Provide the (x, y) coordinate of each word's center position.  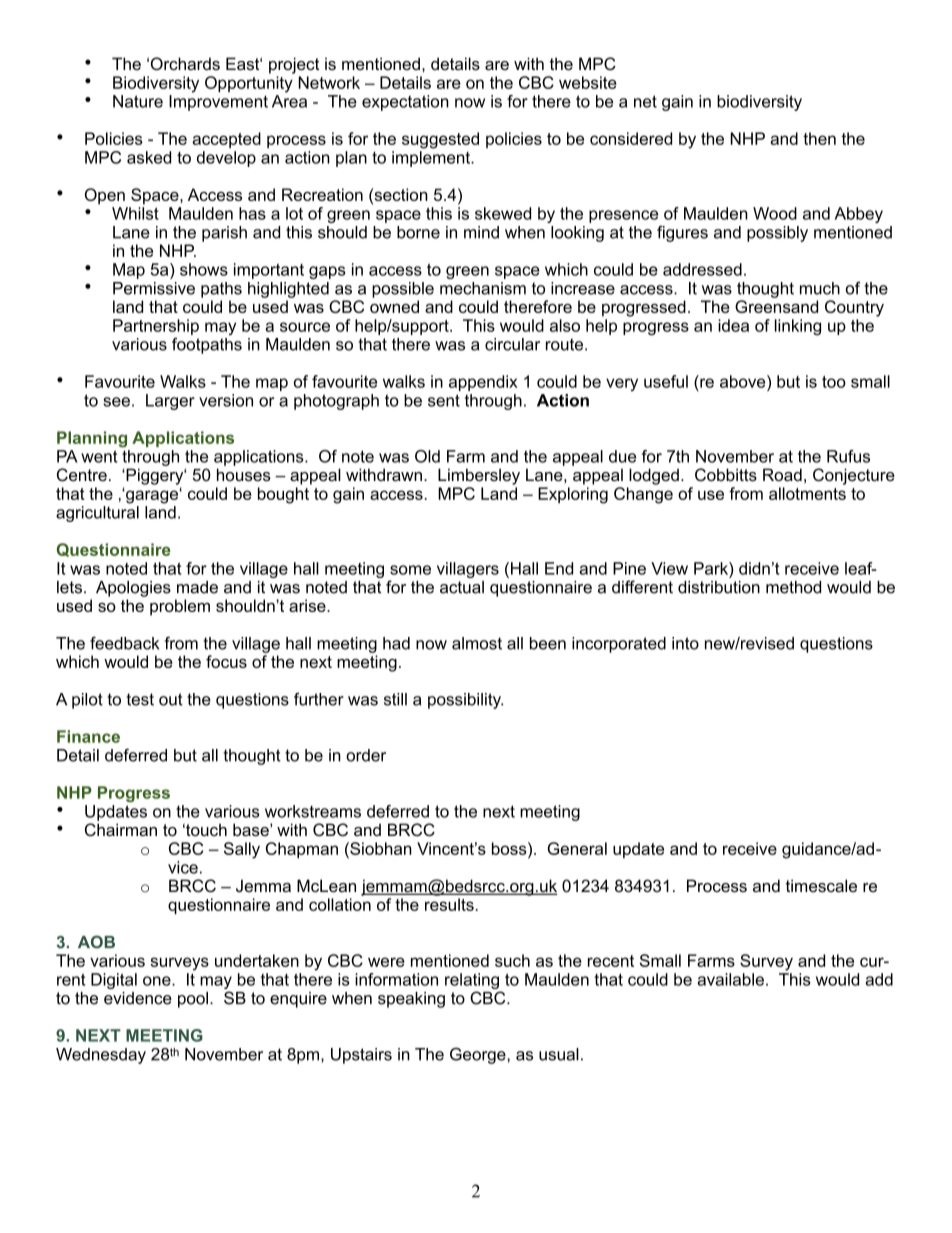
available (730, 979)
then (819, 138)
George (479, 1056)
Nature (138, 101)
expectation (405, 103)
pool (193, 1000)
